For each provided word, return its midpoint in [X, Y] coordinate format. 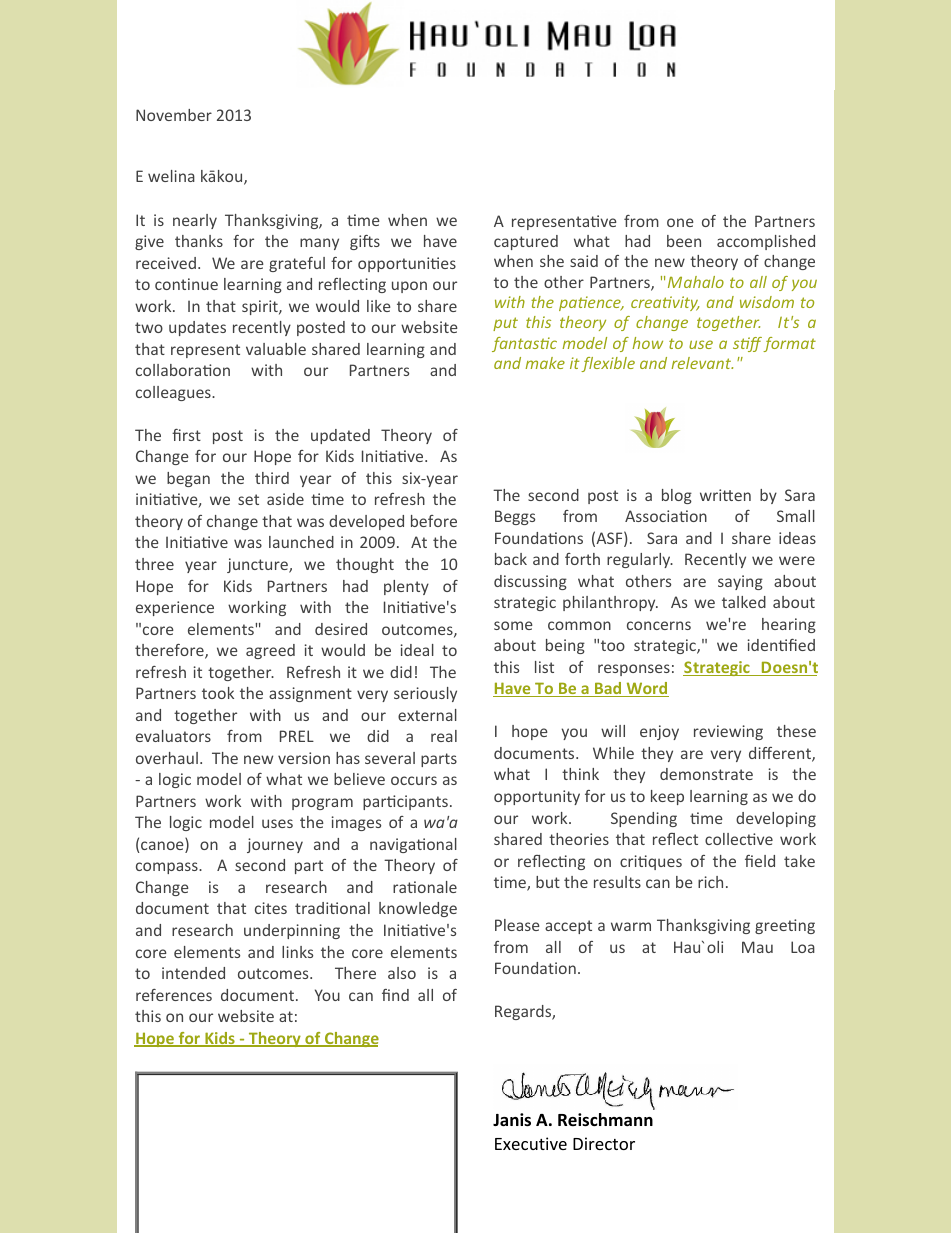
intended [193, 973]
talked [744, 602]
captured [526, 242]
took [218, 693]
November [174, 115]
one [680, 222]
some [513, 625]
